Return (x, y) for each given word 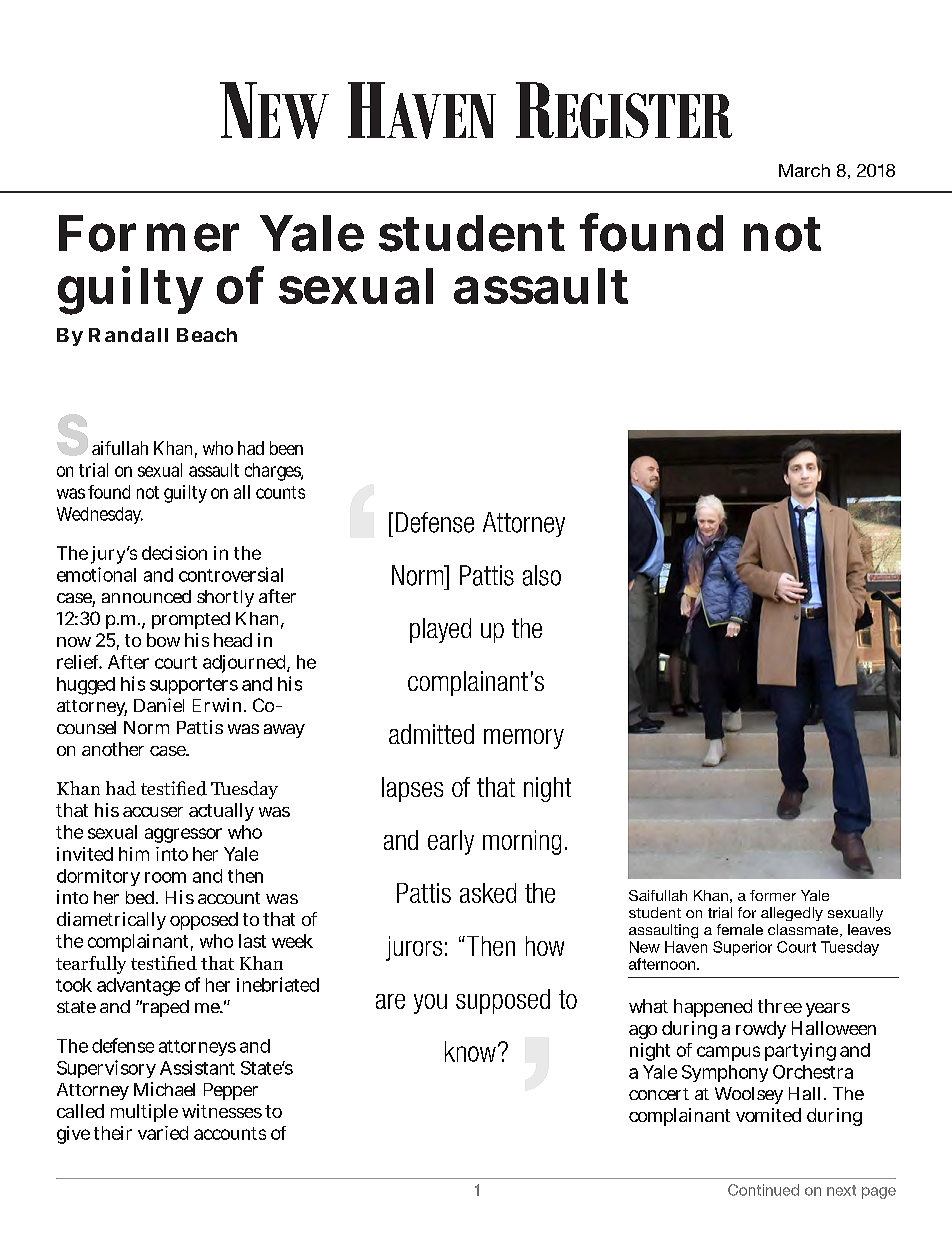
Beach (207, 335)
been (286, 448)
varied (163, 1133)
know (470, 1051)
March (804, 170)
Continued (763, 1190)
